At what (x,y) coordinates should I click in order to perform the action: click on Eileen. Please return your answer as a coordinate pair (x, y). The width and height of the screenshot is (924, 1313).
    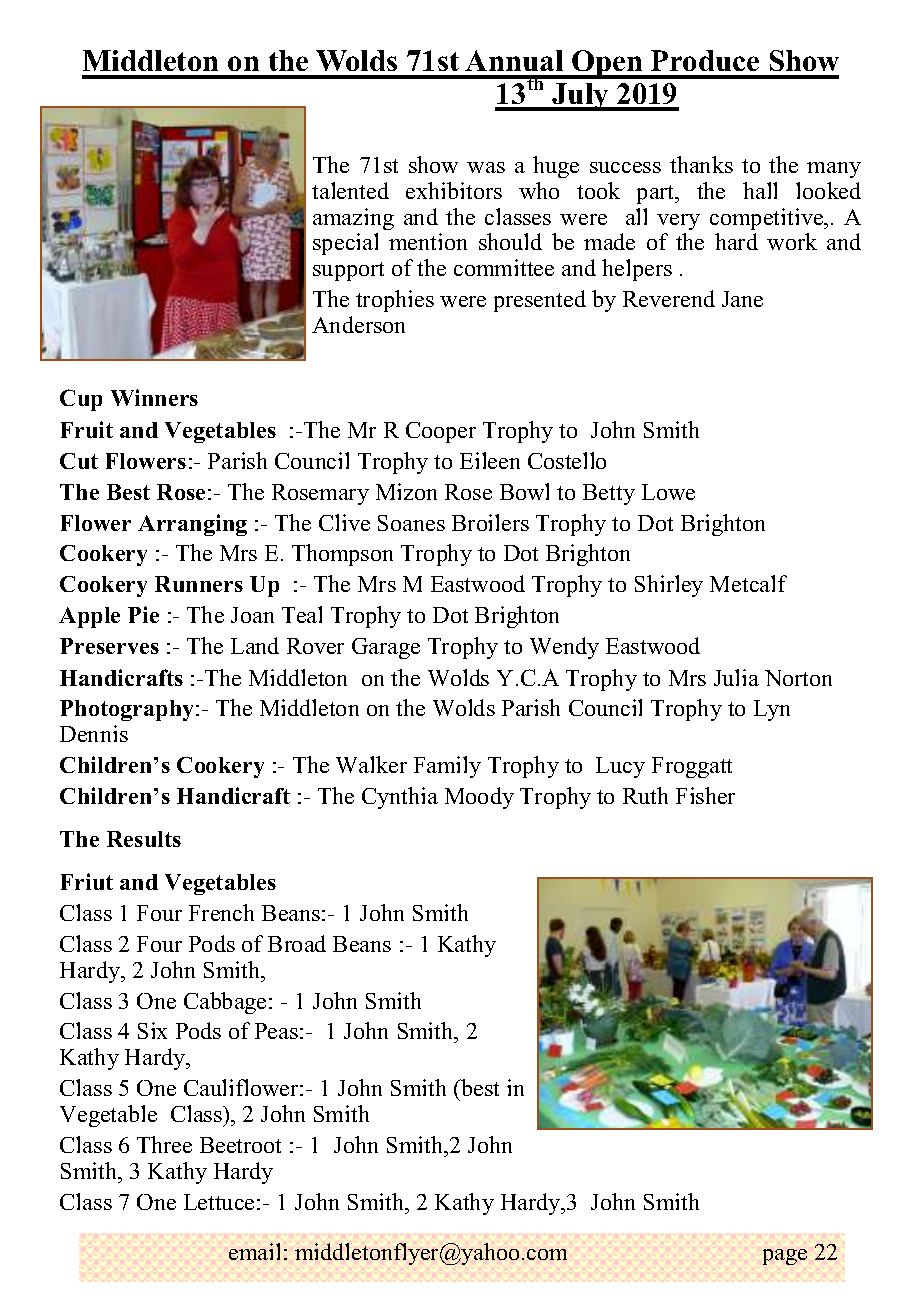
    Looking at the image, I should click on (490, 460).
